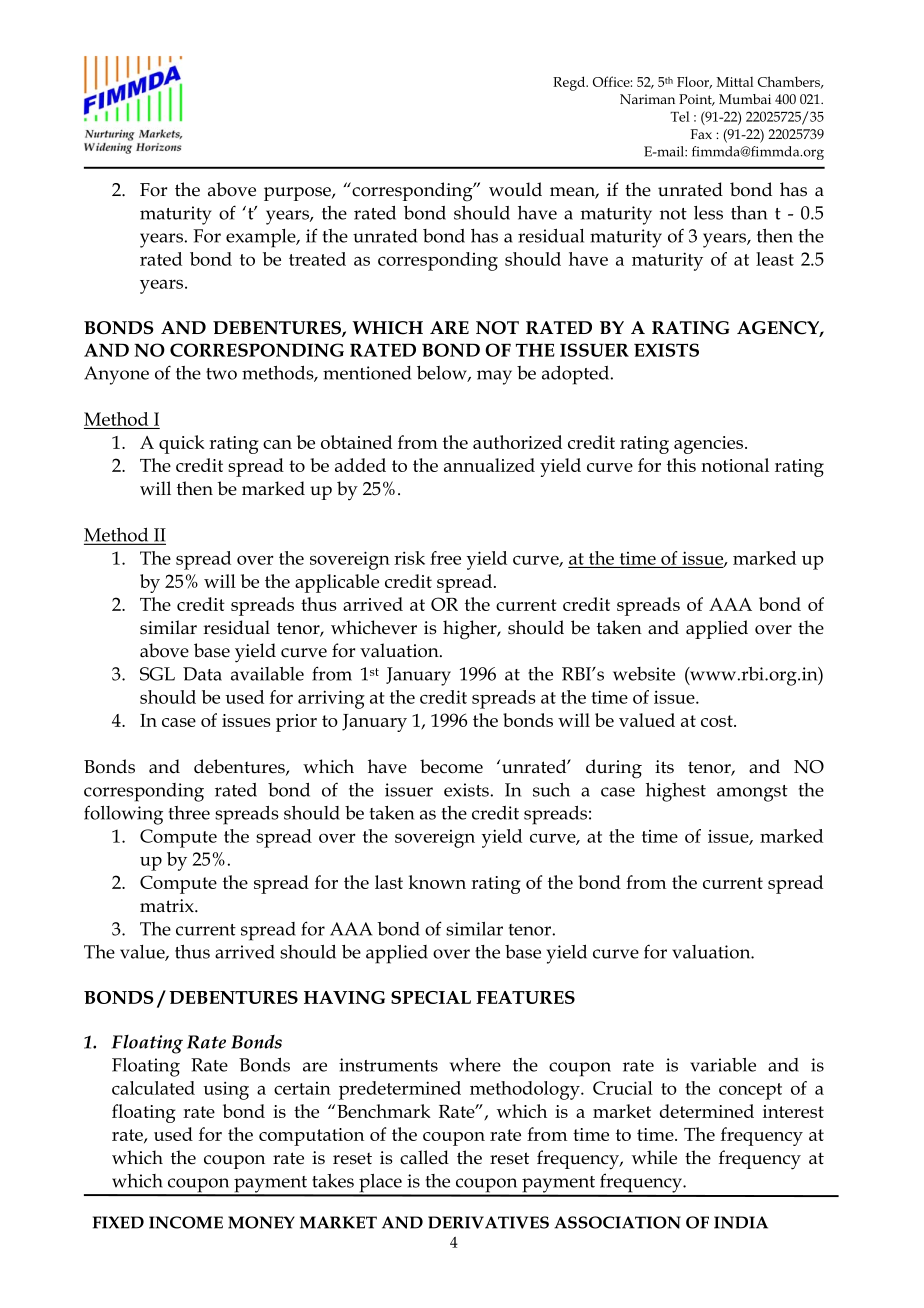  What do you see at coordinates (735, 465) in the screenshot?
I see `notional` at bounding box center [735, 465].
